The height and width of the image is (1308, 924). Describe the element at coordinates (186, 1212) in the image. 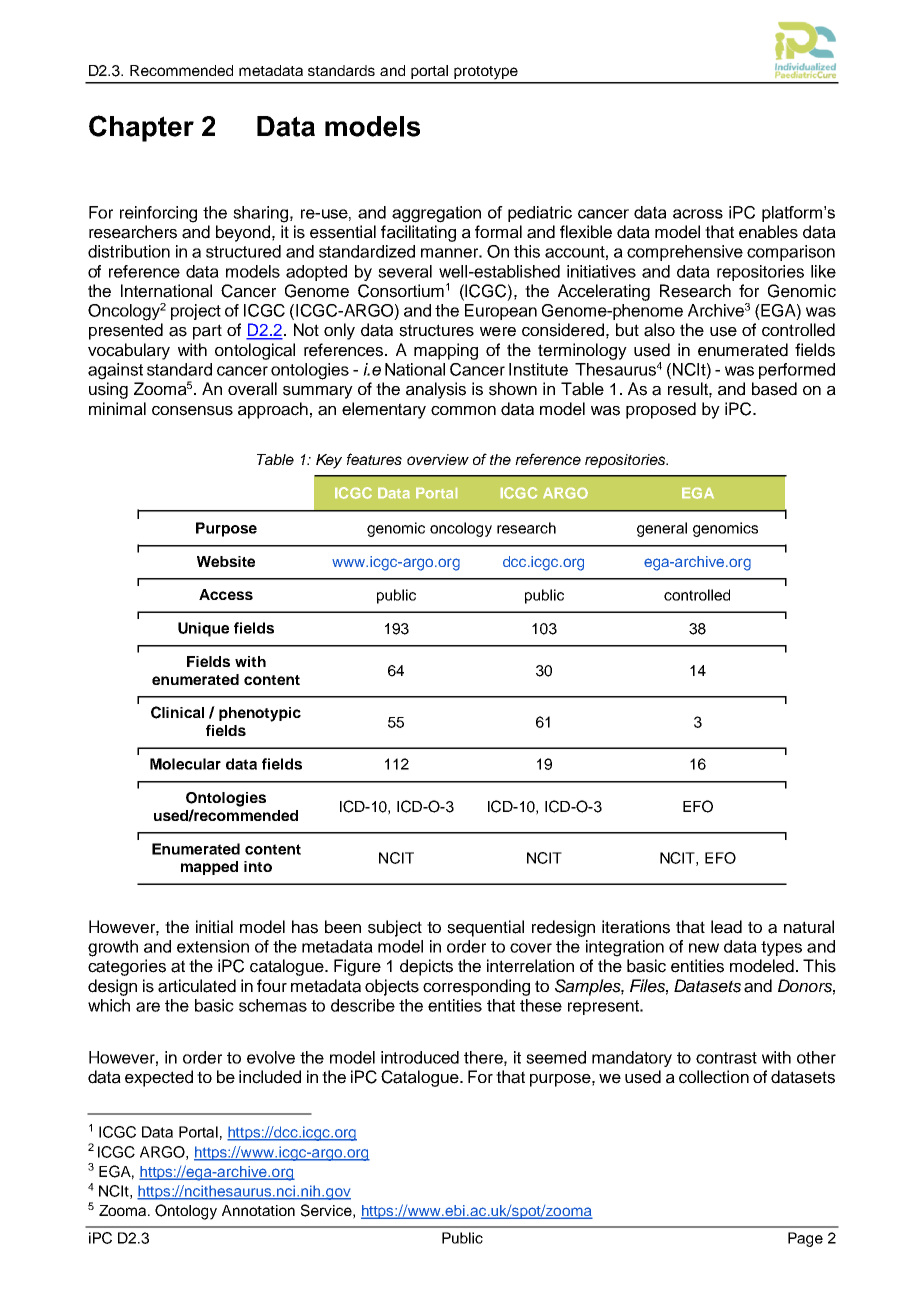

I see `Ontology` at that location.
